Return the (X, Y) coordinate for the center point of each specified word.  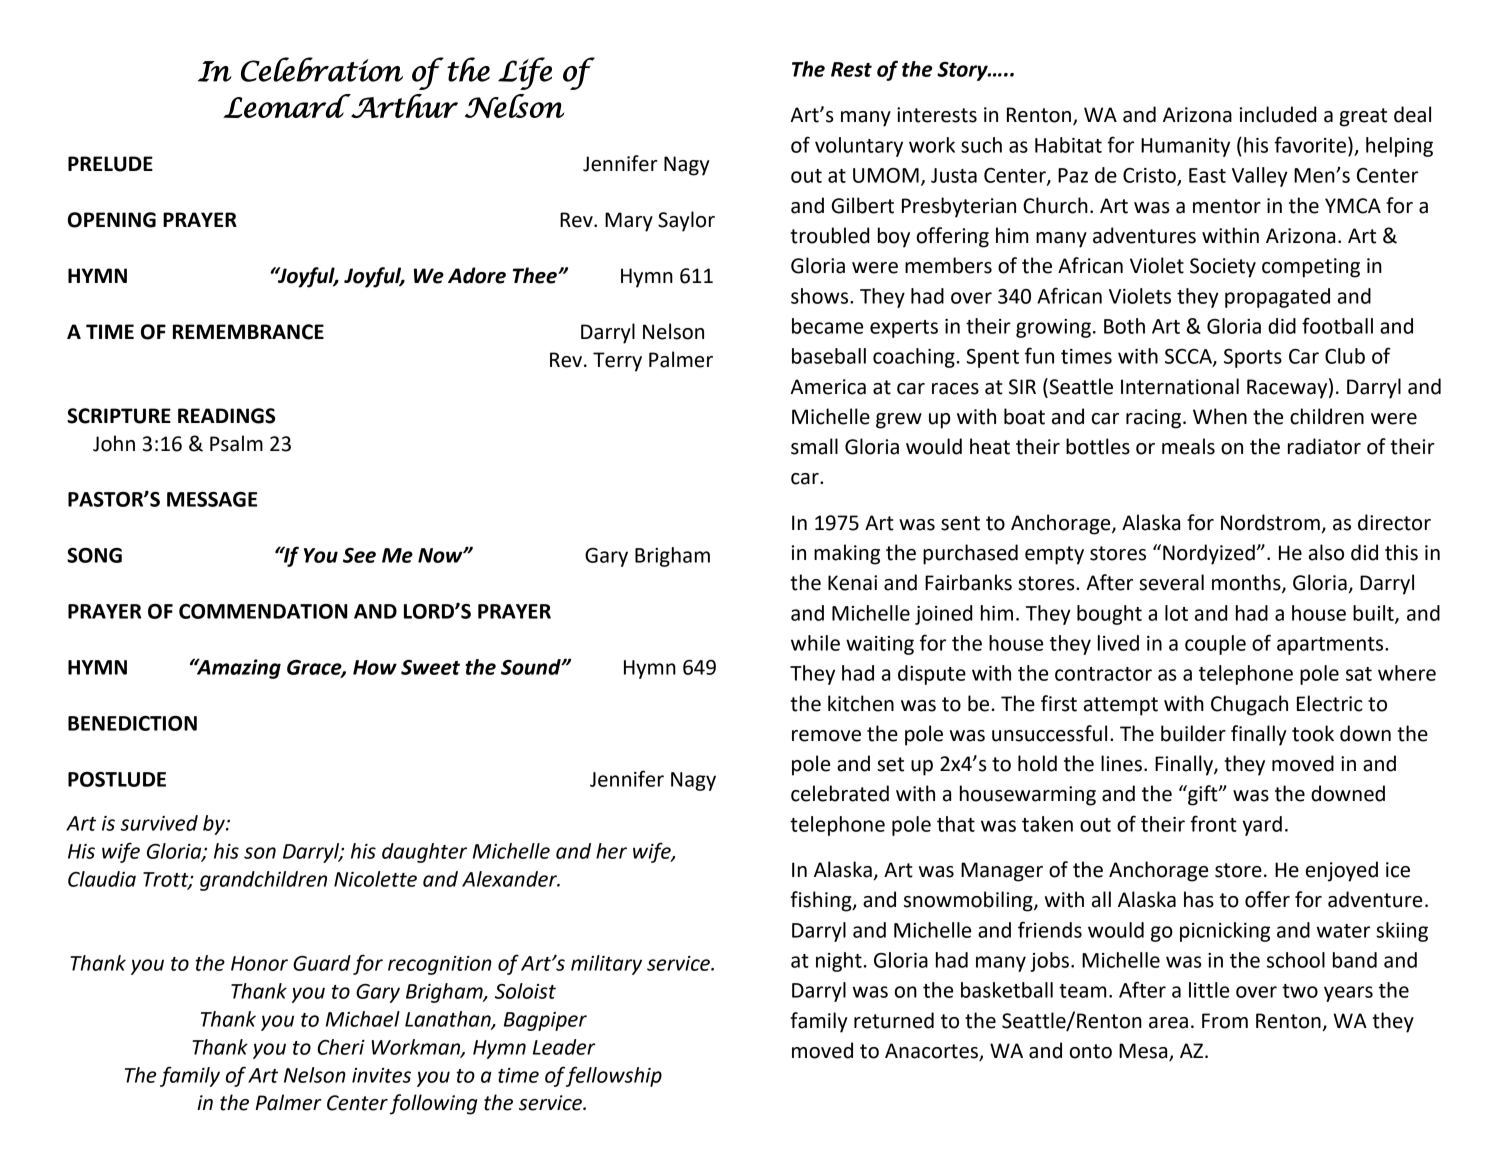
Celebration (322, 69)
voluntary (859, 147)
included (1278, 114)
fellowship (614, 1076)
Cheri (341, 1047)
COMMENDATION (263, 611)
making (847, 554)
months (1247, 583)
